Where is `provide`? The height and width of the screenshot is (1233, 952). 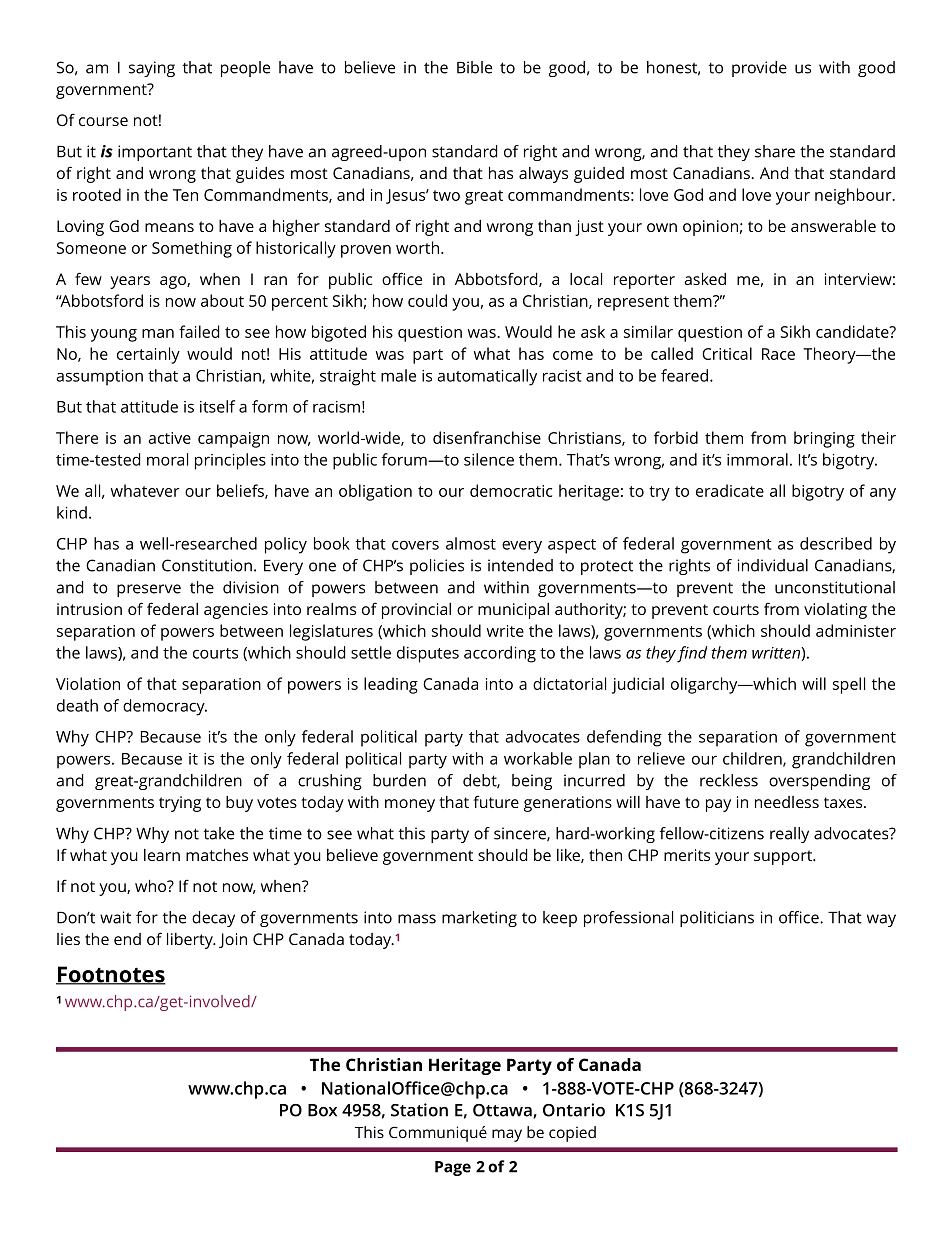 provide is located at coordinates (759, 69).
